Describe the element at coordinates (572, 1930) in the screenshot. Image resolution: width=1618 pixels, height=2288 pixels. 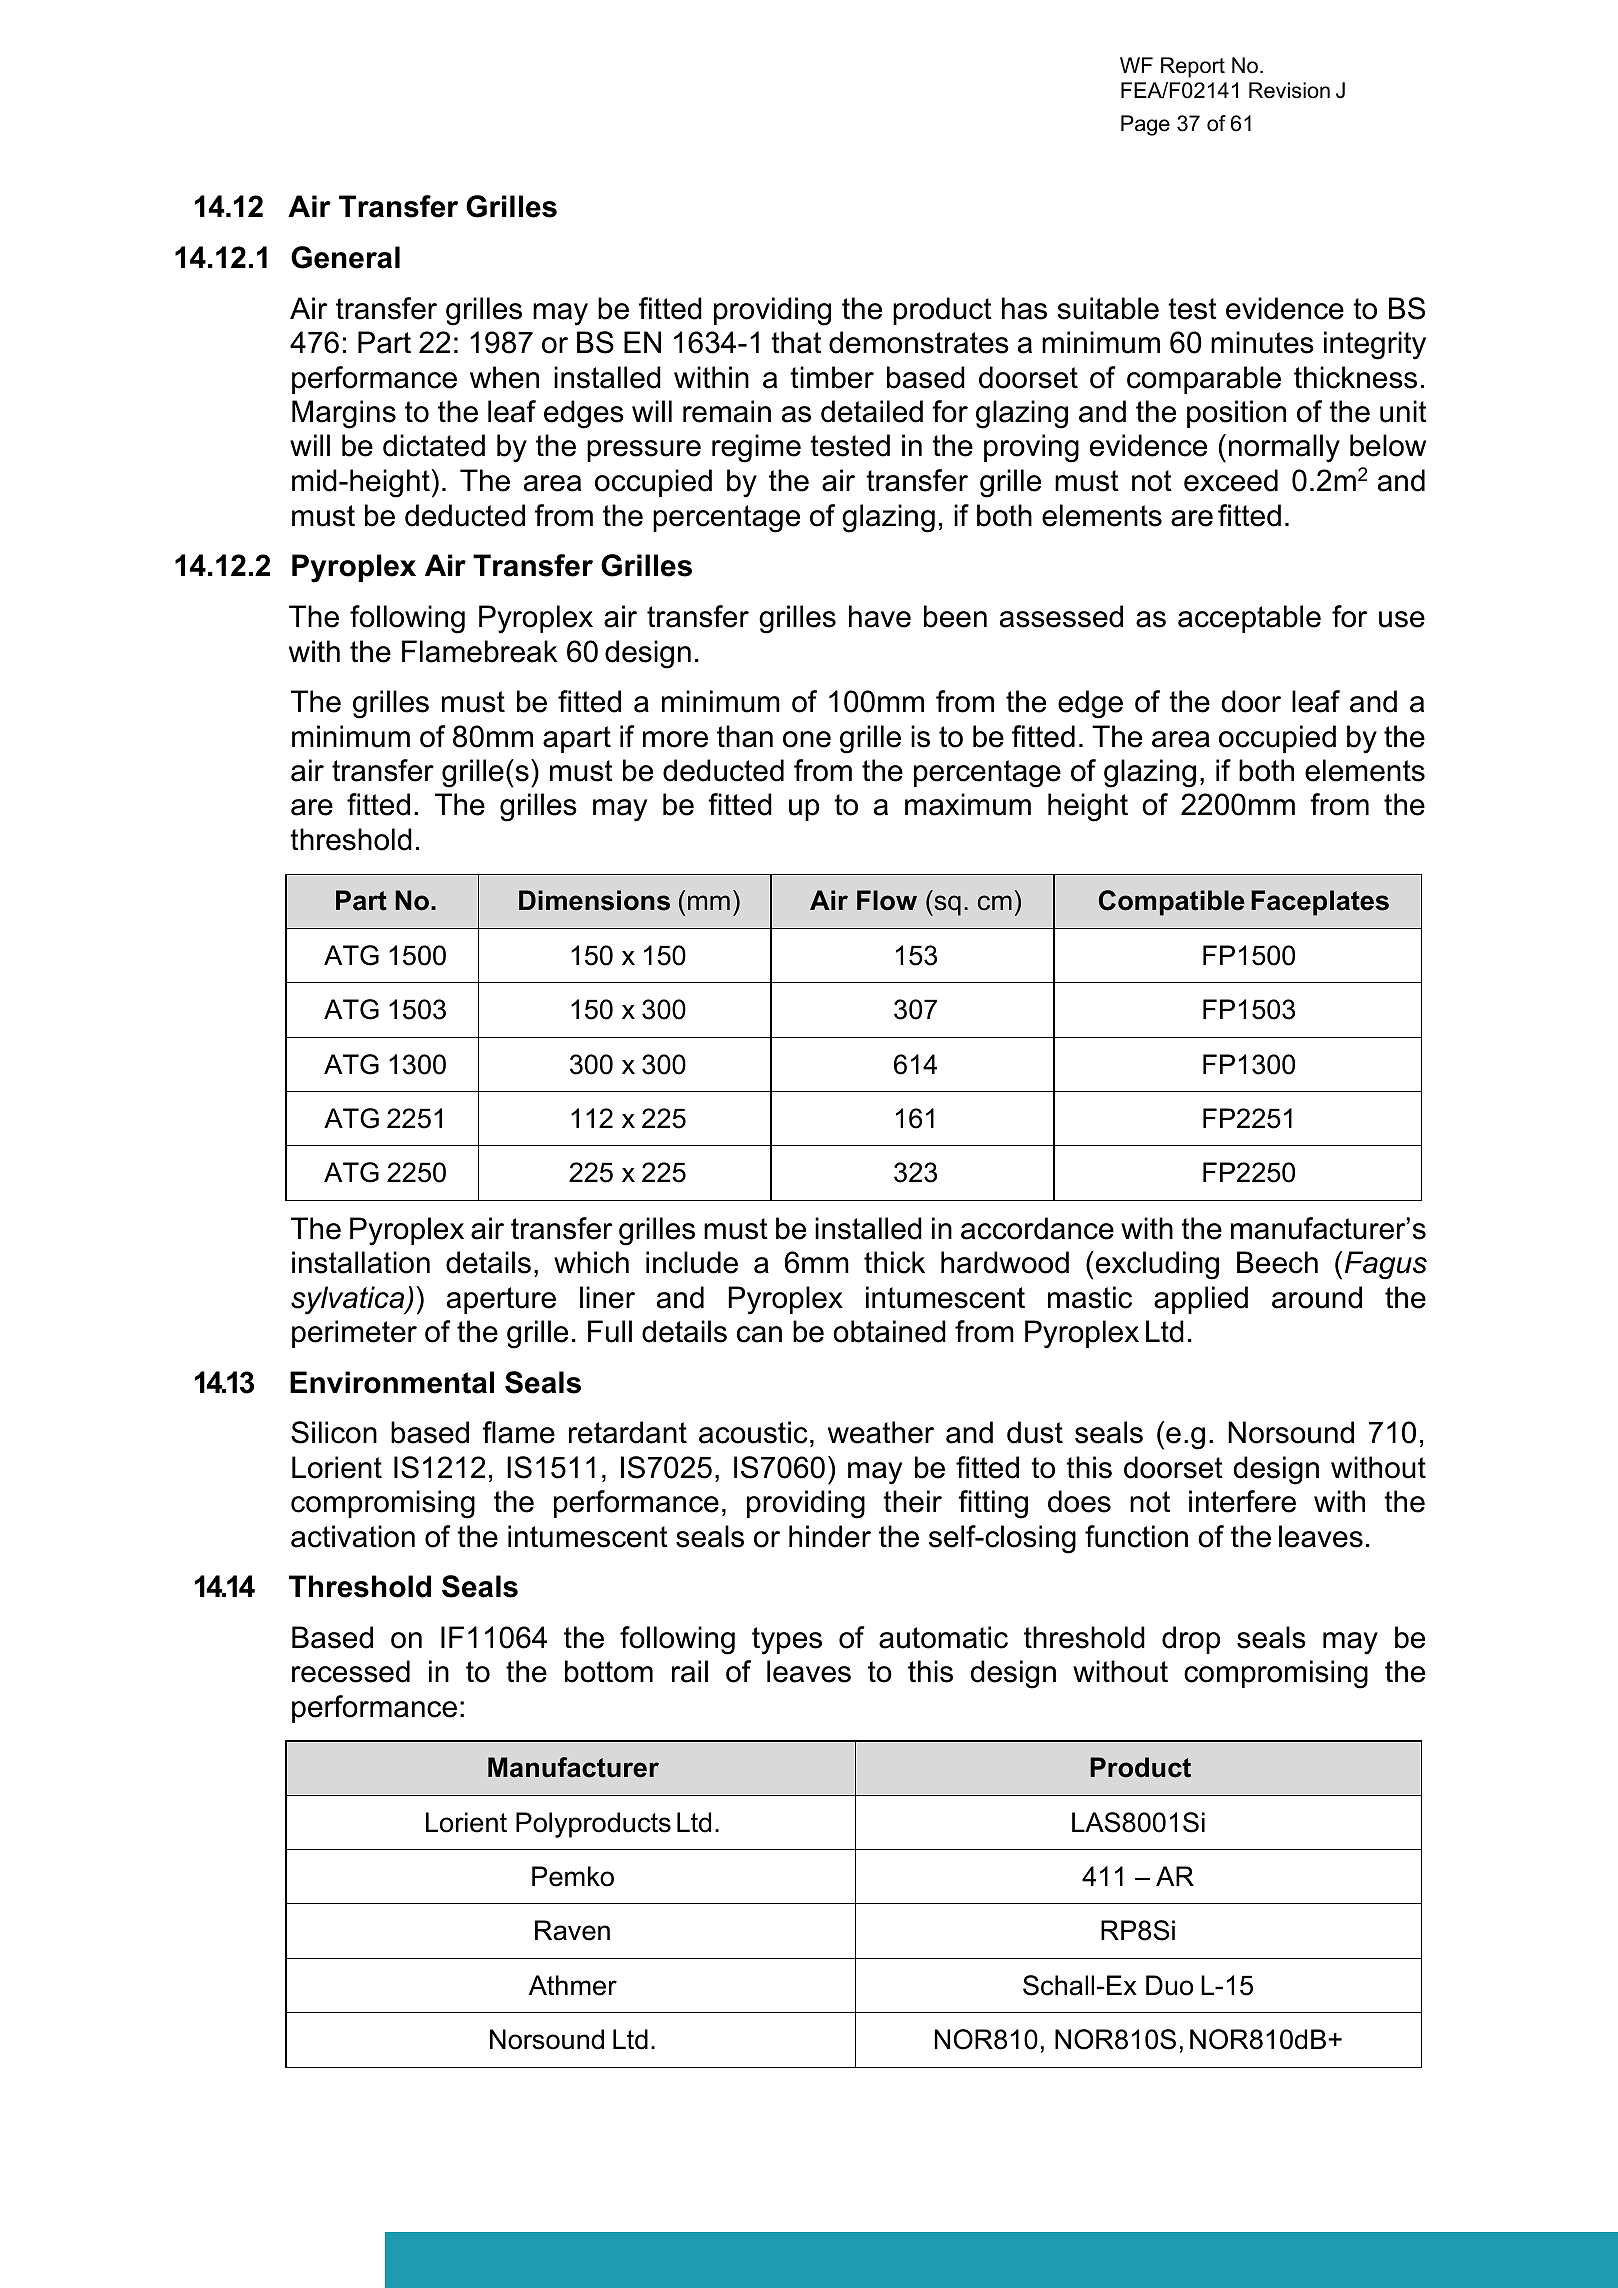
I see `Raven` at that location.
